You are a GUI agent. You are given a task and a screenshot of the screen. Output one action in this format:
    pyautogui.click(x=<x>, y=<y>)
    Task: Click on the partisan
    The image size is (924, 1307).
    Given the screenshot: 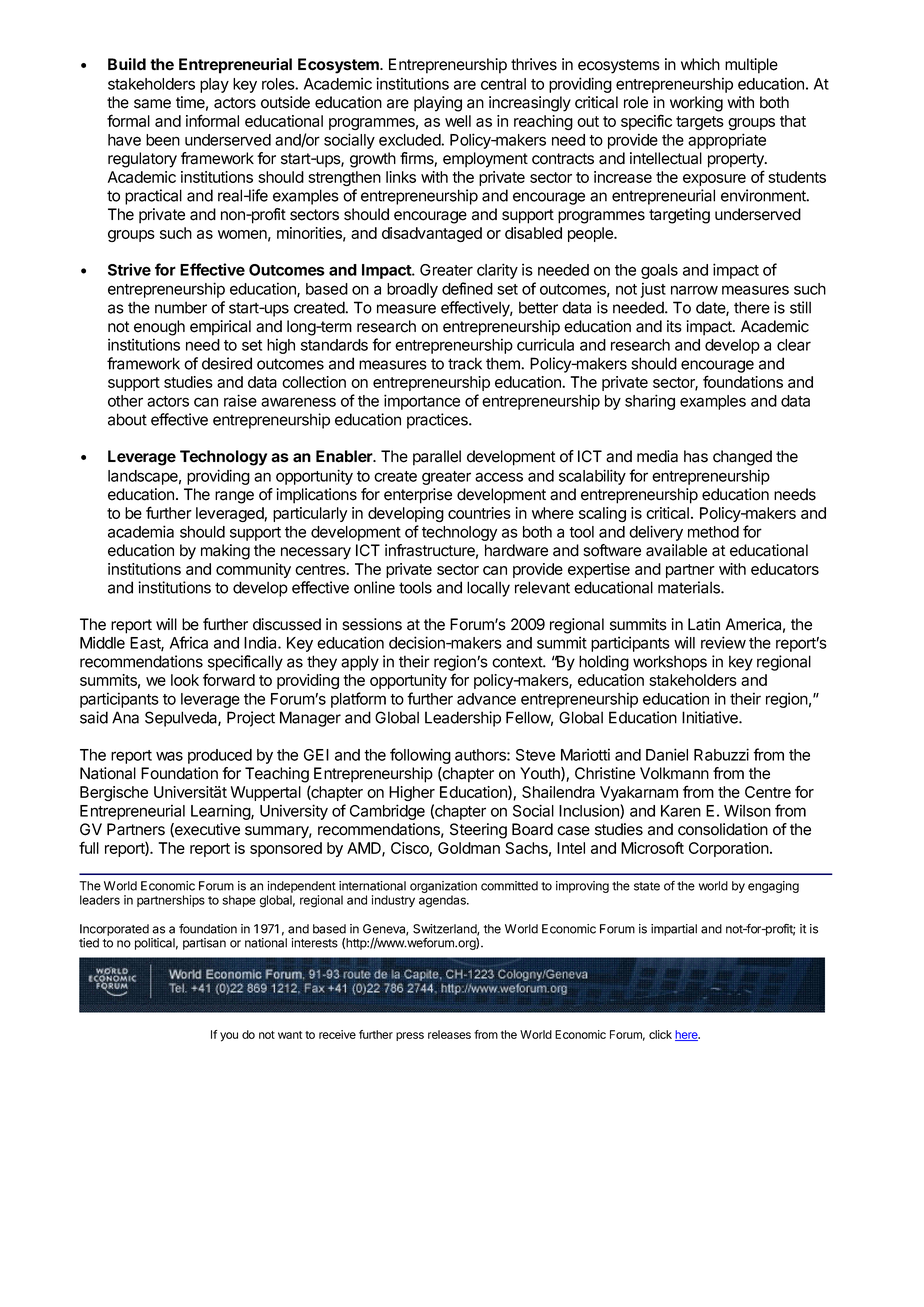 What is the action you would take?
    pyautogui.click(x=204, y=944)
